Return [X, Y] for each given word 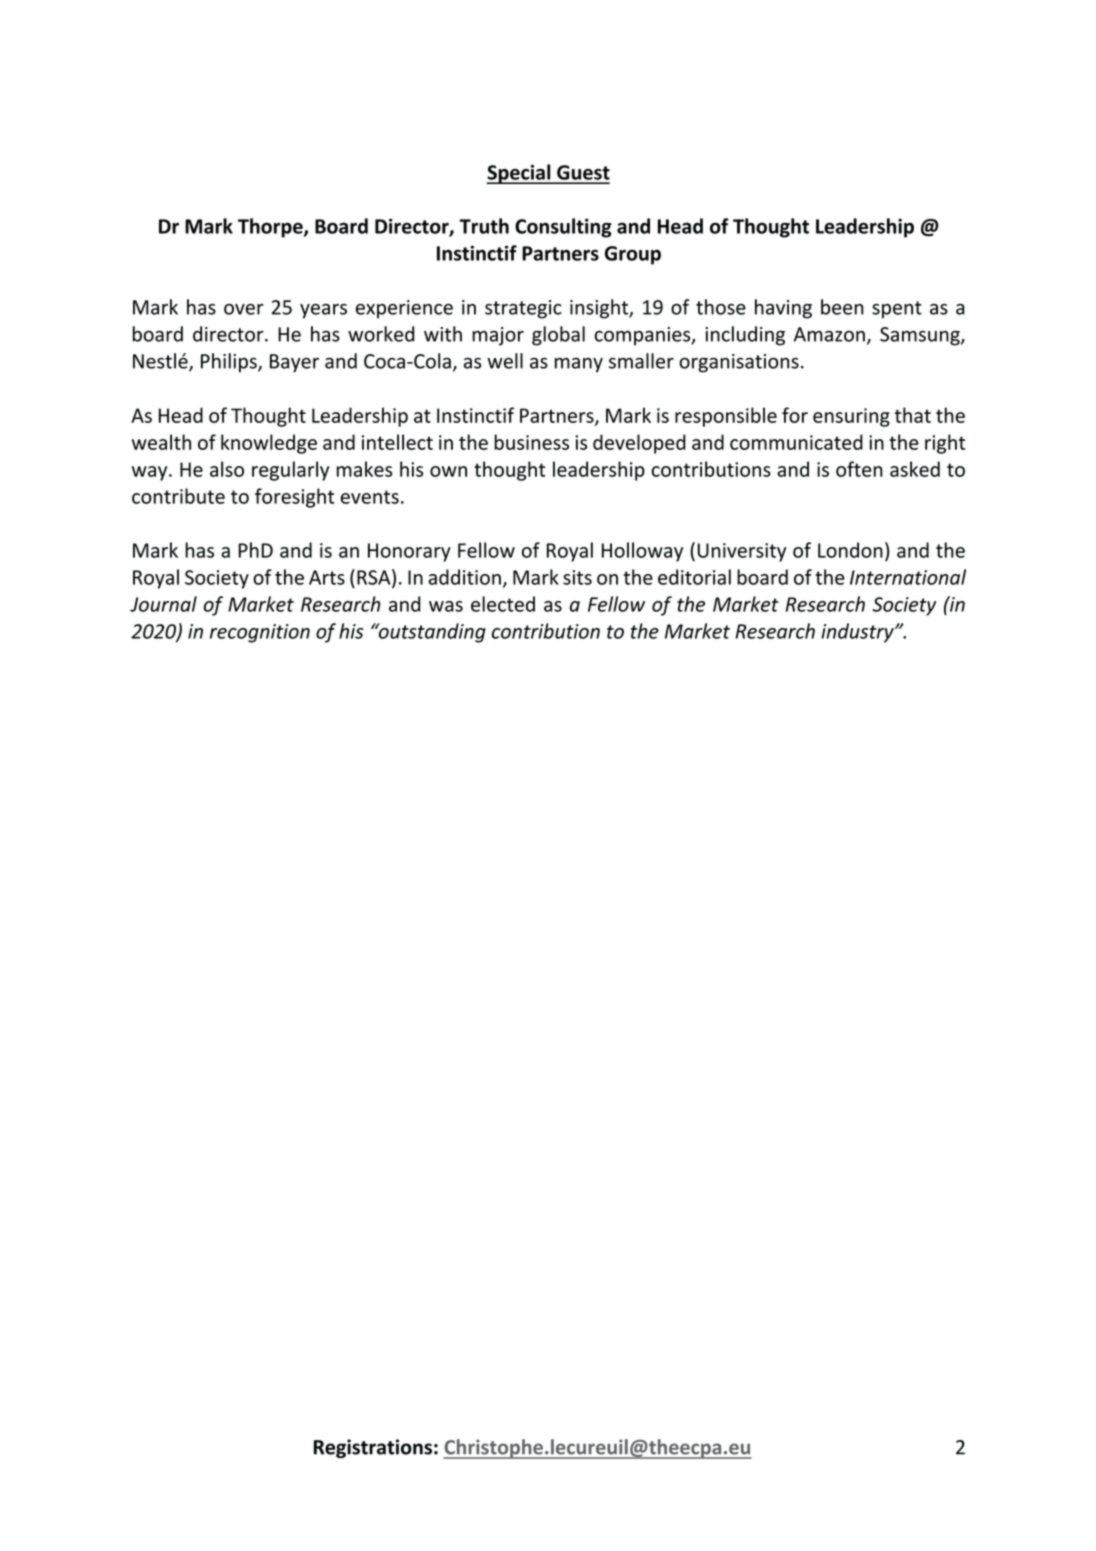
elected [503, 604]
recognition [260, 633]
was [446, 606]
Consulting [563, 228]
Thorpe [271, 228]
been [842, 307]
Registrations [373, 1448]
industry [858, 633]
